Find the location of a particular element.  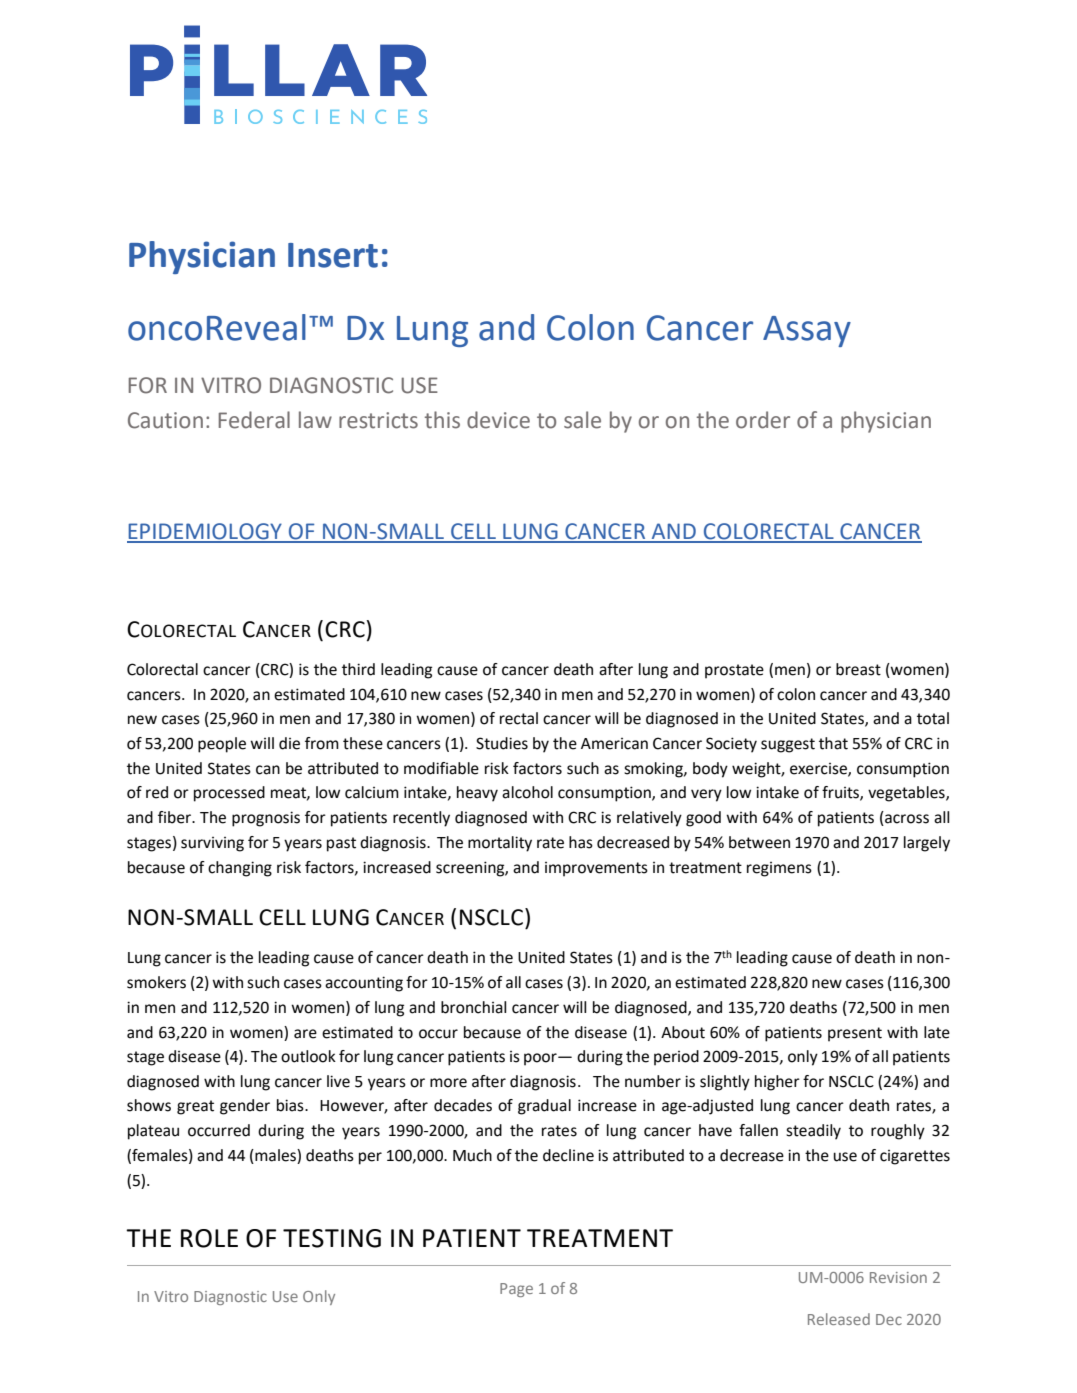

Page is located at coordinates (516, 1290).
